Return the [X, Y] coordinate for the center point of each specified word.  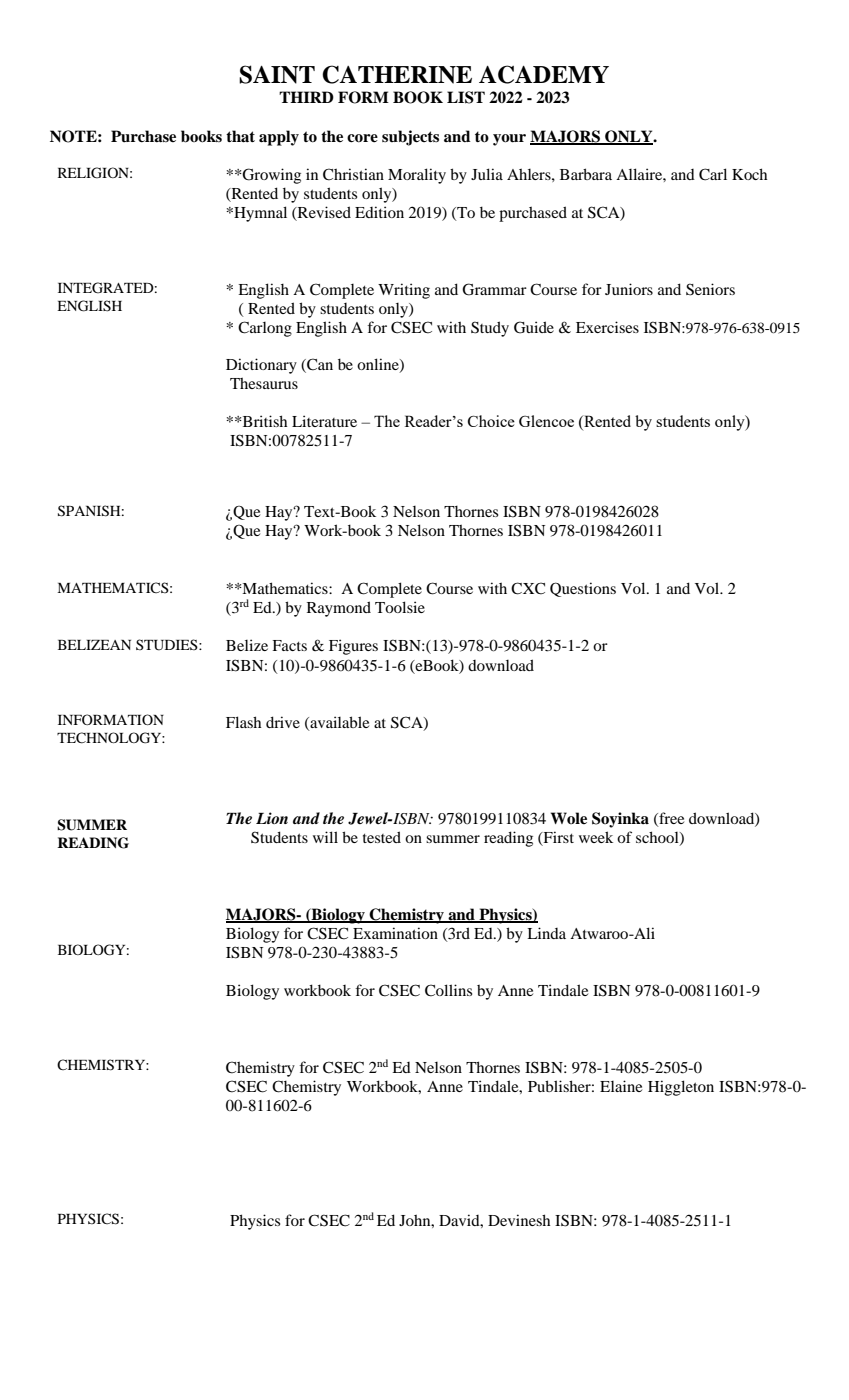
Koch [749, 174]
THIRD [306, 97]
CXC [528, 588]
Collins [448, 990]
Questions [583, 589]
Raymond [339, 609]
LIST [466, 97]
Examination [395, 933]
